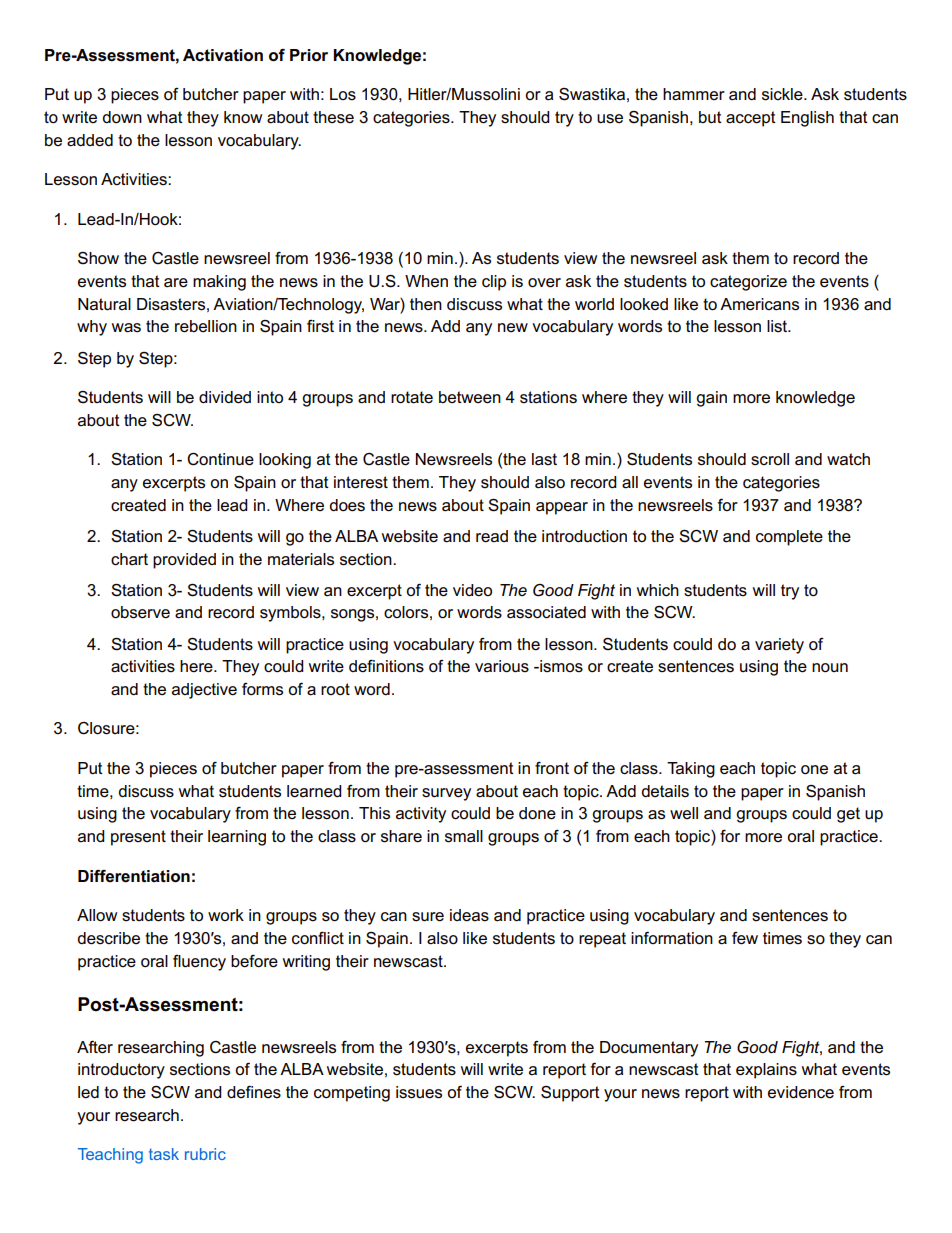  What do you see at coordinates (219, 283) in the screenshot?
I see `making` at bounding box center [219, 283].
